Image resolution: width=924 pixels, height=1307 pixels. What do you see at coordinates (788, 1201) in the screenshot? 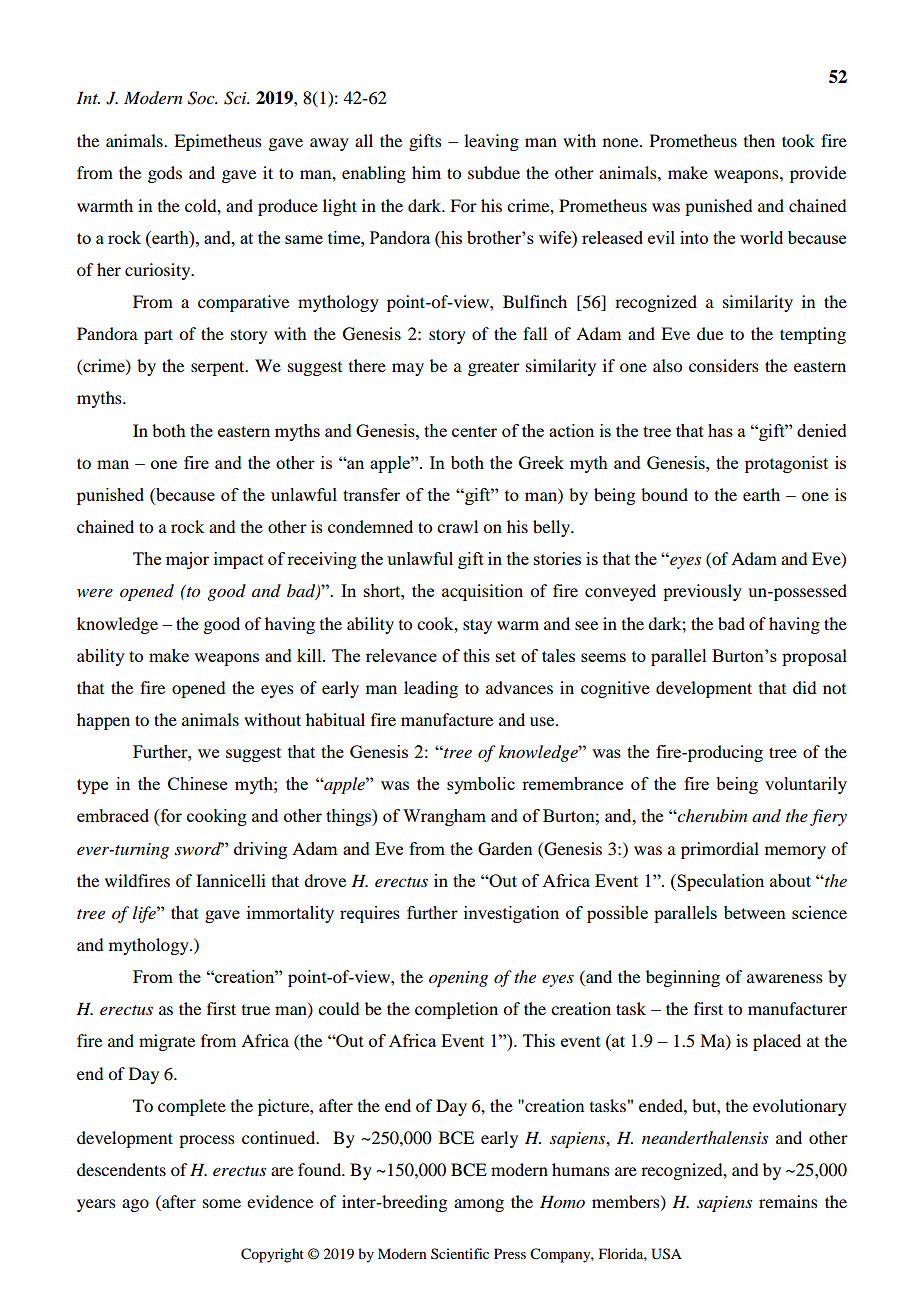
I see `remains` at bounding box center [788, 1201].
